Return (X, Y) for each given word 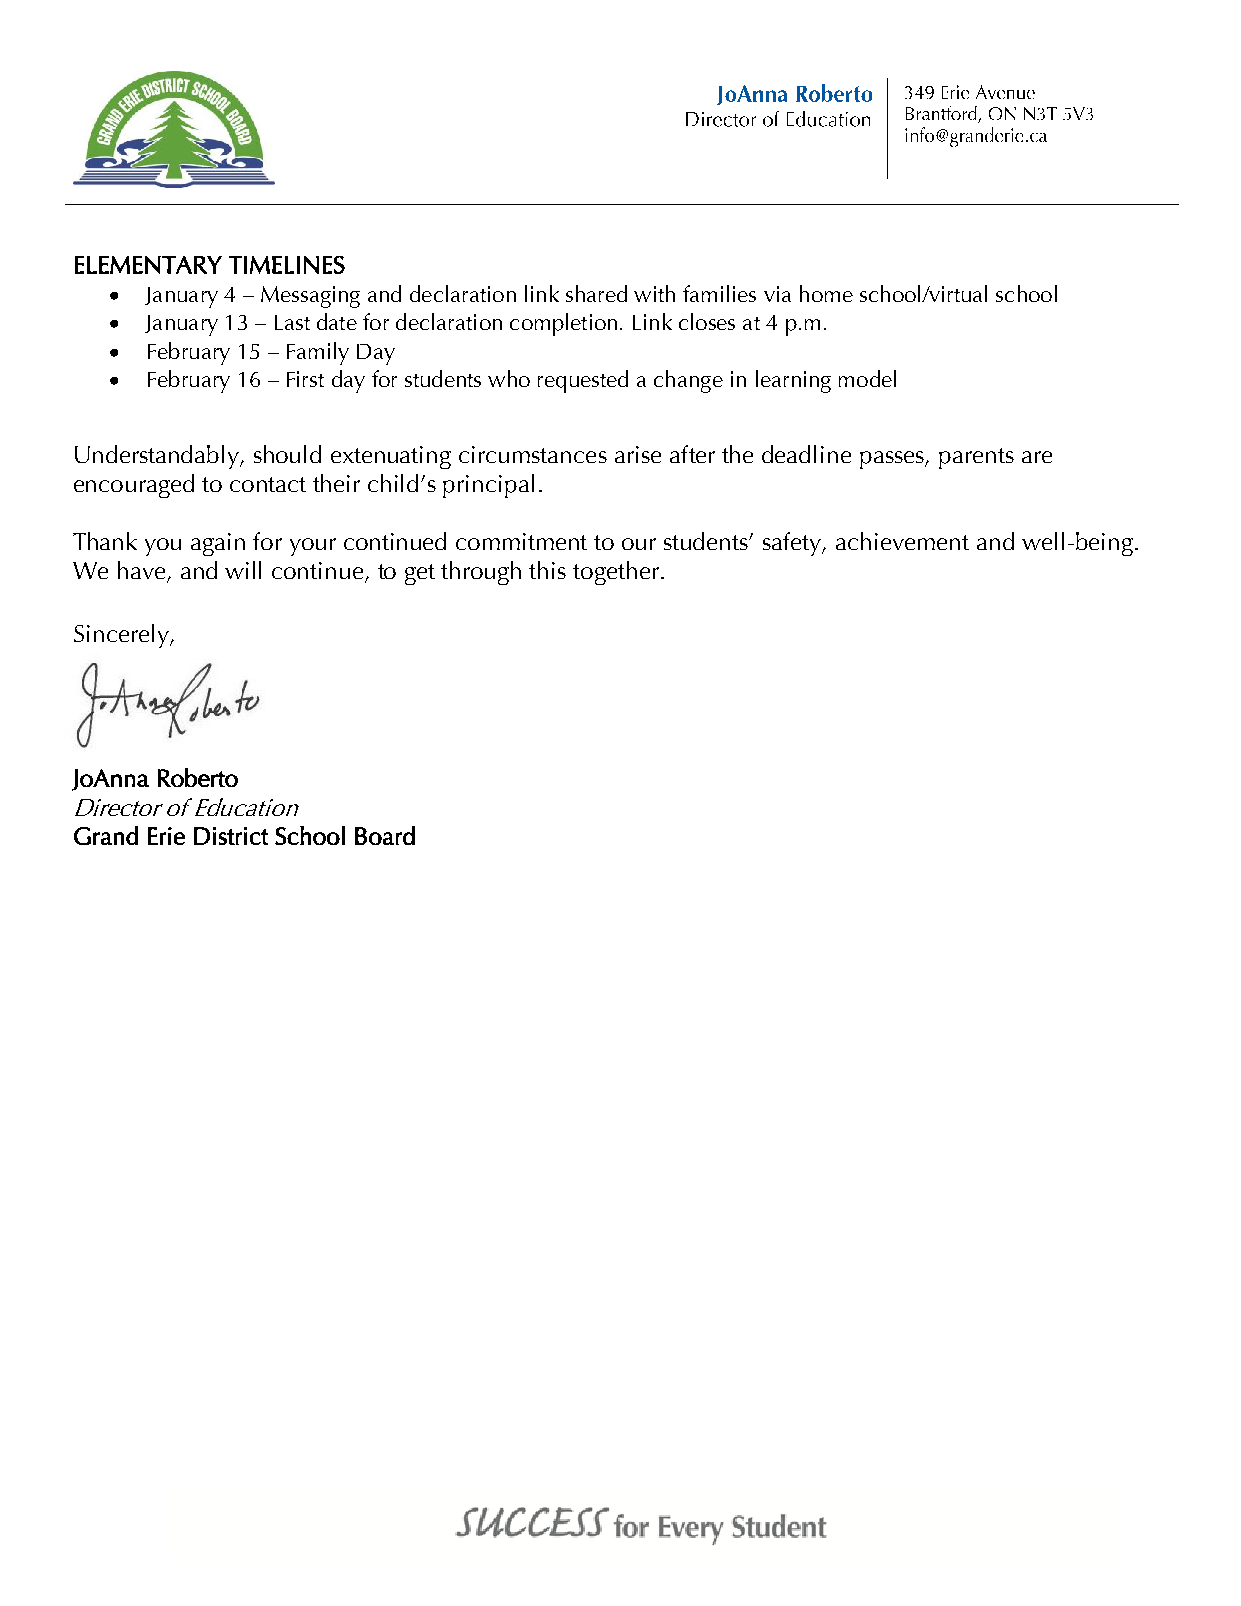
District (231, 836)
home (826, 293)
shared (596, 293)
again (218, 544)
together (616, 573)
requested (583, 381)
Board (385, 835)
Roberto (198, 777)
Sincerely (122, 636)
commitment (521, 541)
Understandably (158, 457)
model (867, 378)
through (481, 573)
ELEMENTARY (148, 265)
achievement (902, 541)
